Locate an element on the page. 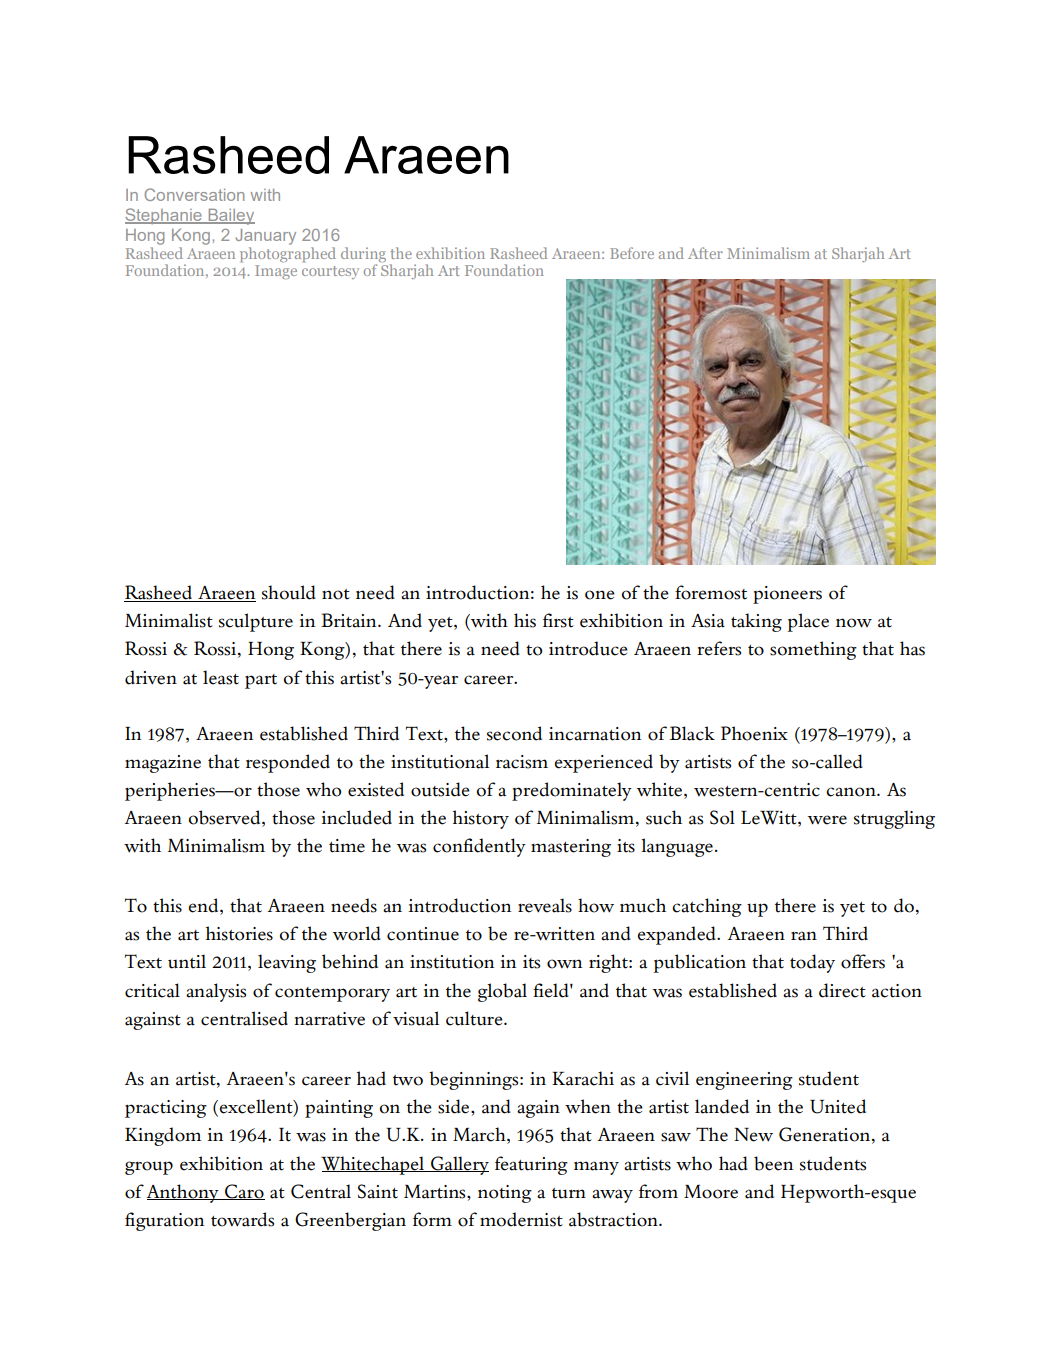  Caro is located at coordinates (244, 1192).
